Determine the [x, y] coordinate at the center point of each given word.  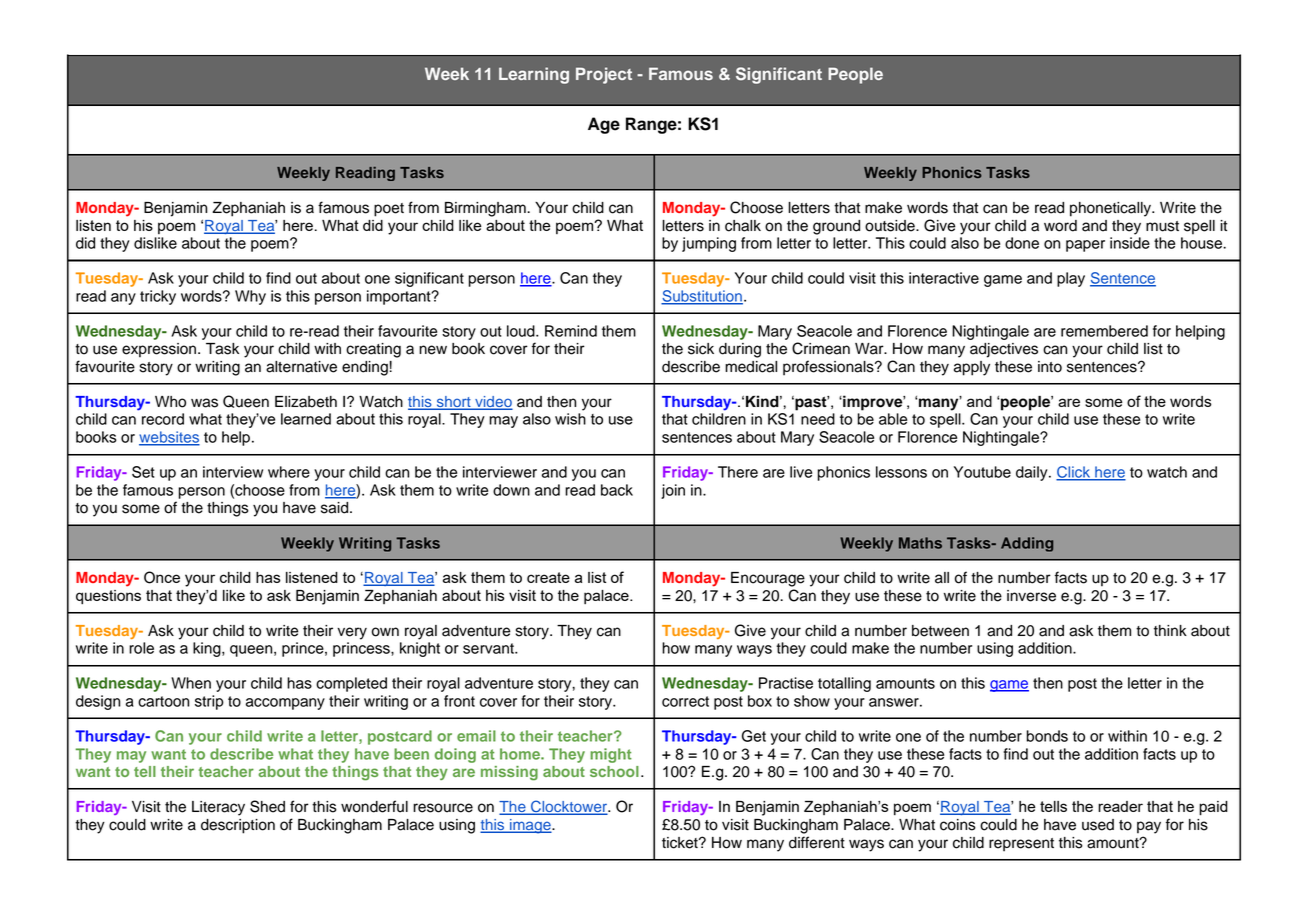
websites [169, 438]
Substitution [702, 297]
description [238, 826]
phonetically [1111, 209]
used [1098, 825]
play [1071, 279]
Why [250, 297]
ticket [681, 843]
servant [489, 648]
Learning [534, 75]
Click [1074, 473]
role [141, 648]
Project [604, 75]
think [1170, 630]
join [673, 491]
